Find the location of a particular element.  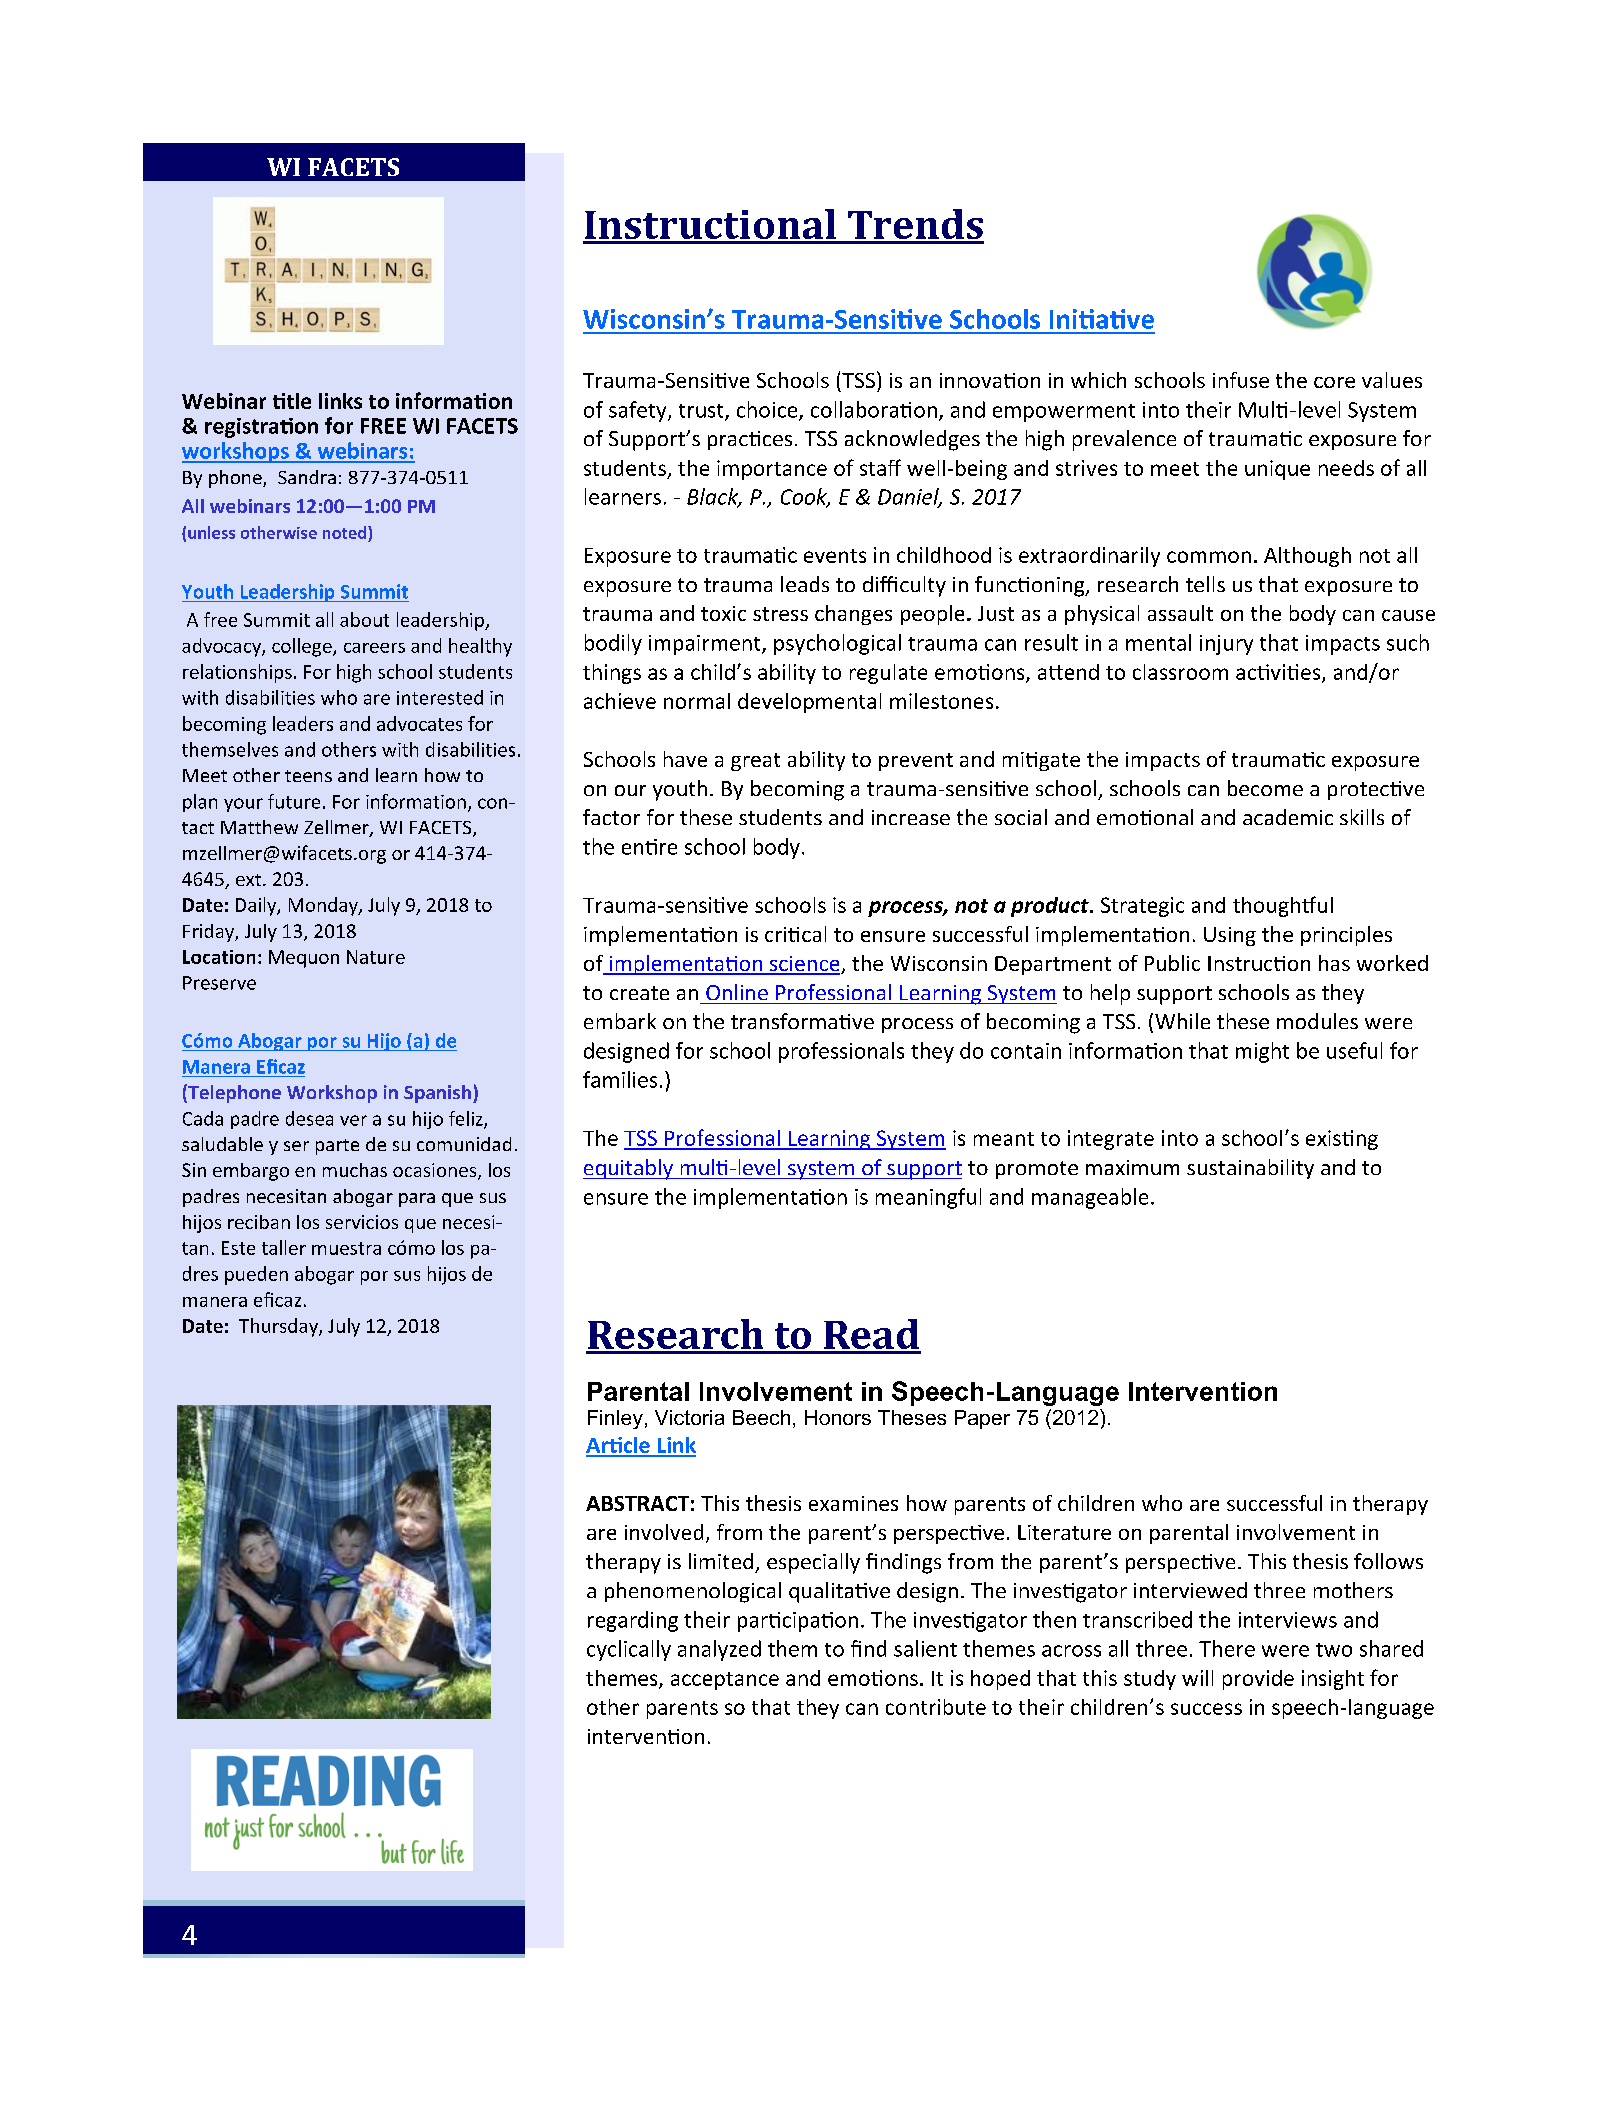

cyclically is located at coordinates (629, 1650).
